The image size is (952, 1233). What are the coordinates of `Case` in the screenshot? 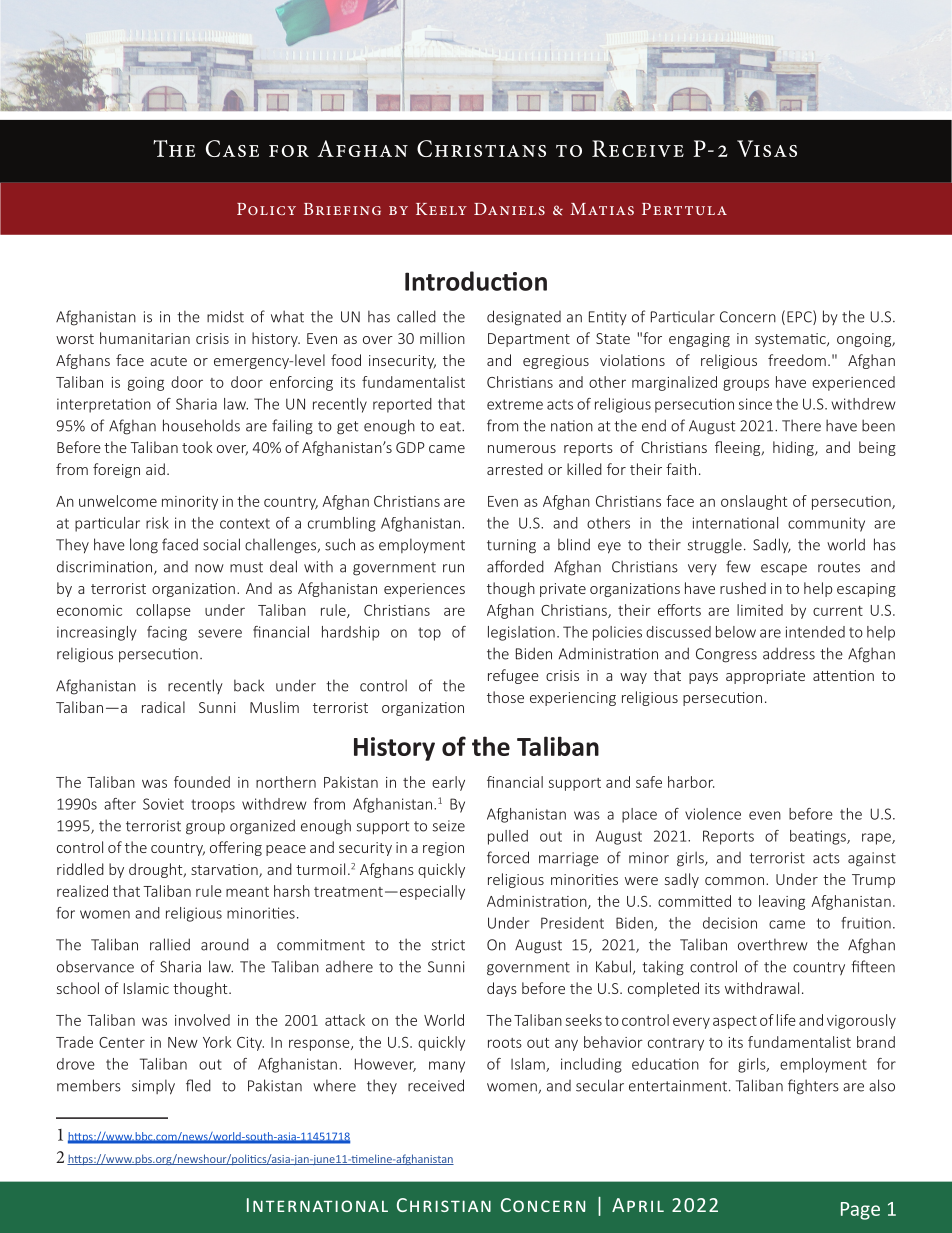 It's located at (232, 148).
